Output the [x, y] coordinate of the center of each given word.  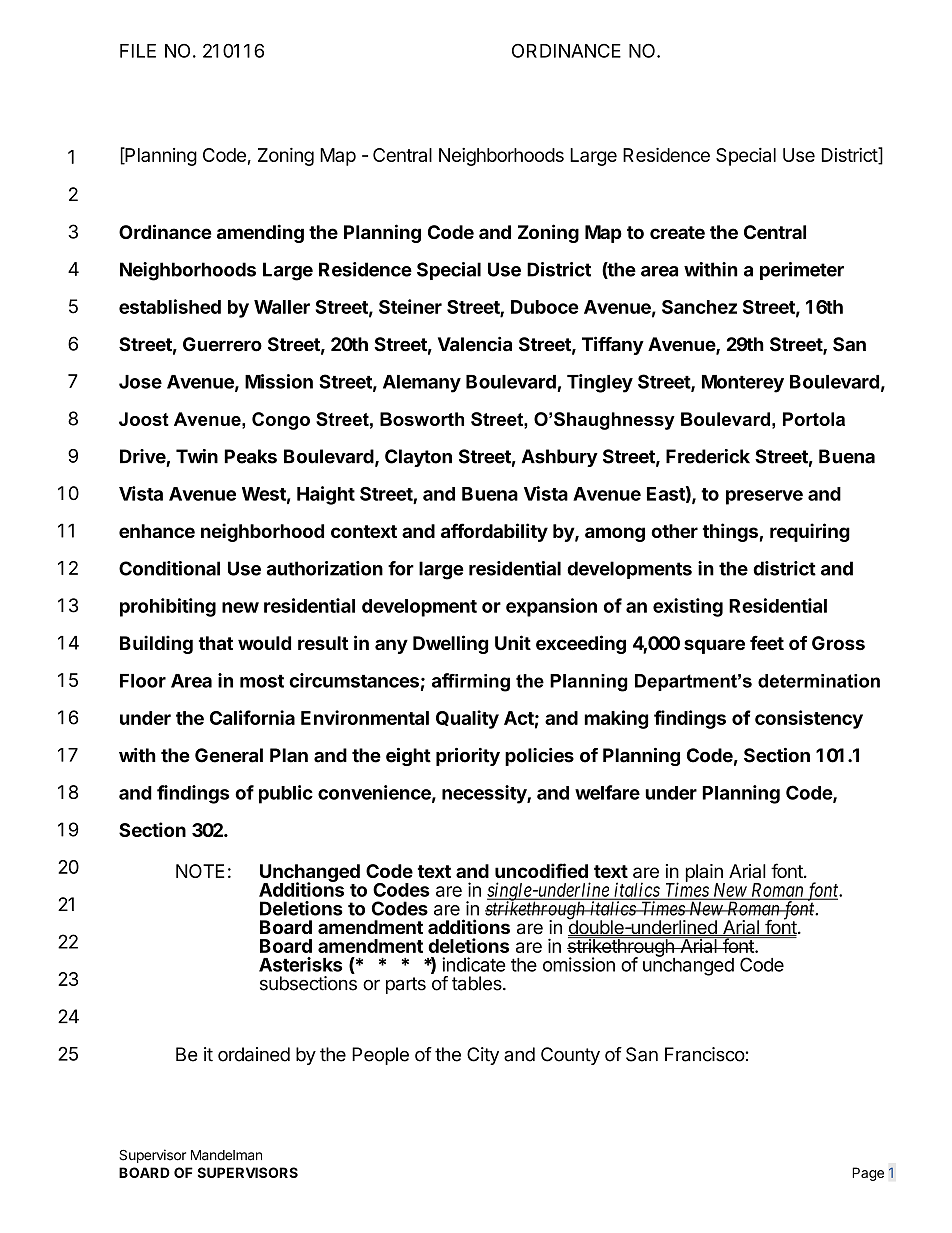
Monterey [743, 384]
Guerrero [222, 344]
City [483, 1056]
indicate [474, 964]
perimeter [802, 271]
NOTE [200, 871]
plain [705, 874]
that [215, 643]
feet [767, 642]
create [677, 232]
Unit [513, 642]
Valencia [475, 344]
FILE [138, 51]
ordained [254, 1054]
